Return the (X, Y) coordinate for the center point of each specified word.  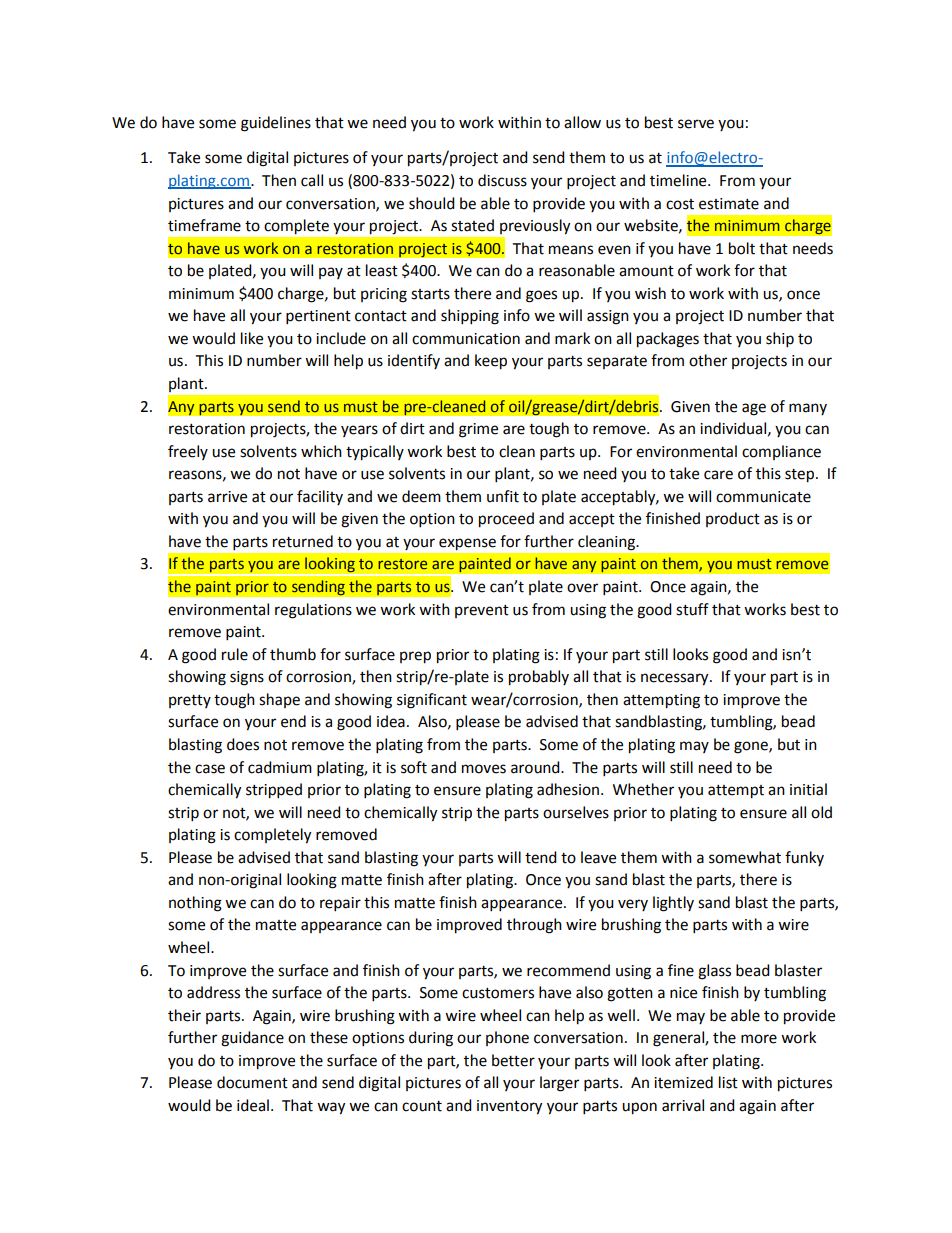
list (728, 1082)
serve (696, 124)
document (252, 1082)
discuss (502, 180)
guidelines (276, 124)
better (513, 1060)
